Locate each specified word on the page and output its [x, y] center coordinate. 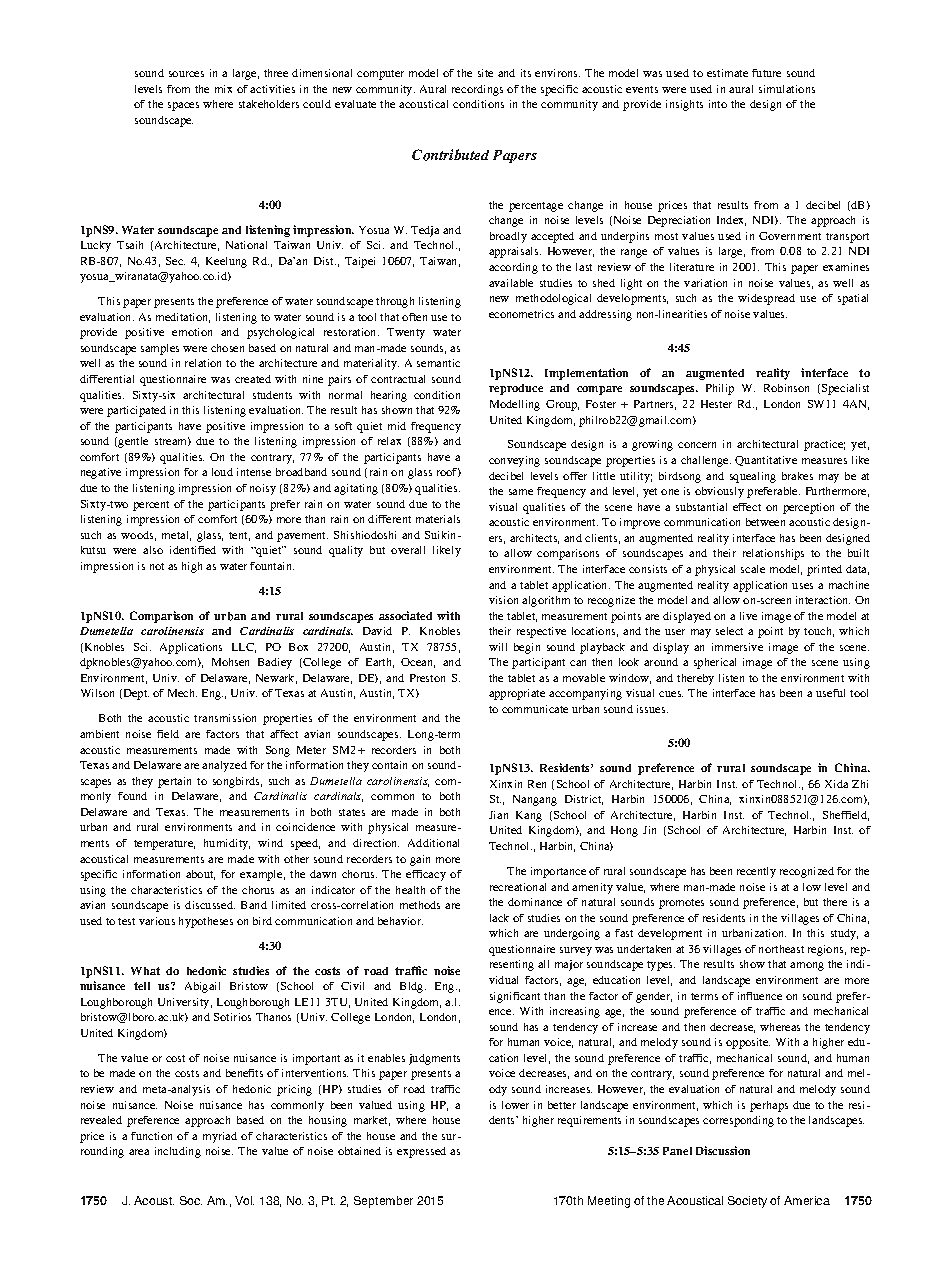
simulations [787, 89]
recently [756, 872]
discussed [210, 905]
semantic [438, 363]
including [178, 1152]
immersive [737, 647]
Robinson [786, 388]
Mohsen [230, 662]
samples [160, 349]
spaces [183, 106]
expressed [421, 1152]
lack [499, 918]
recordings [477, 90]
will [498, 647]
